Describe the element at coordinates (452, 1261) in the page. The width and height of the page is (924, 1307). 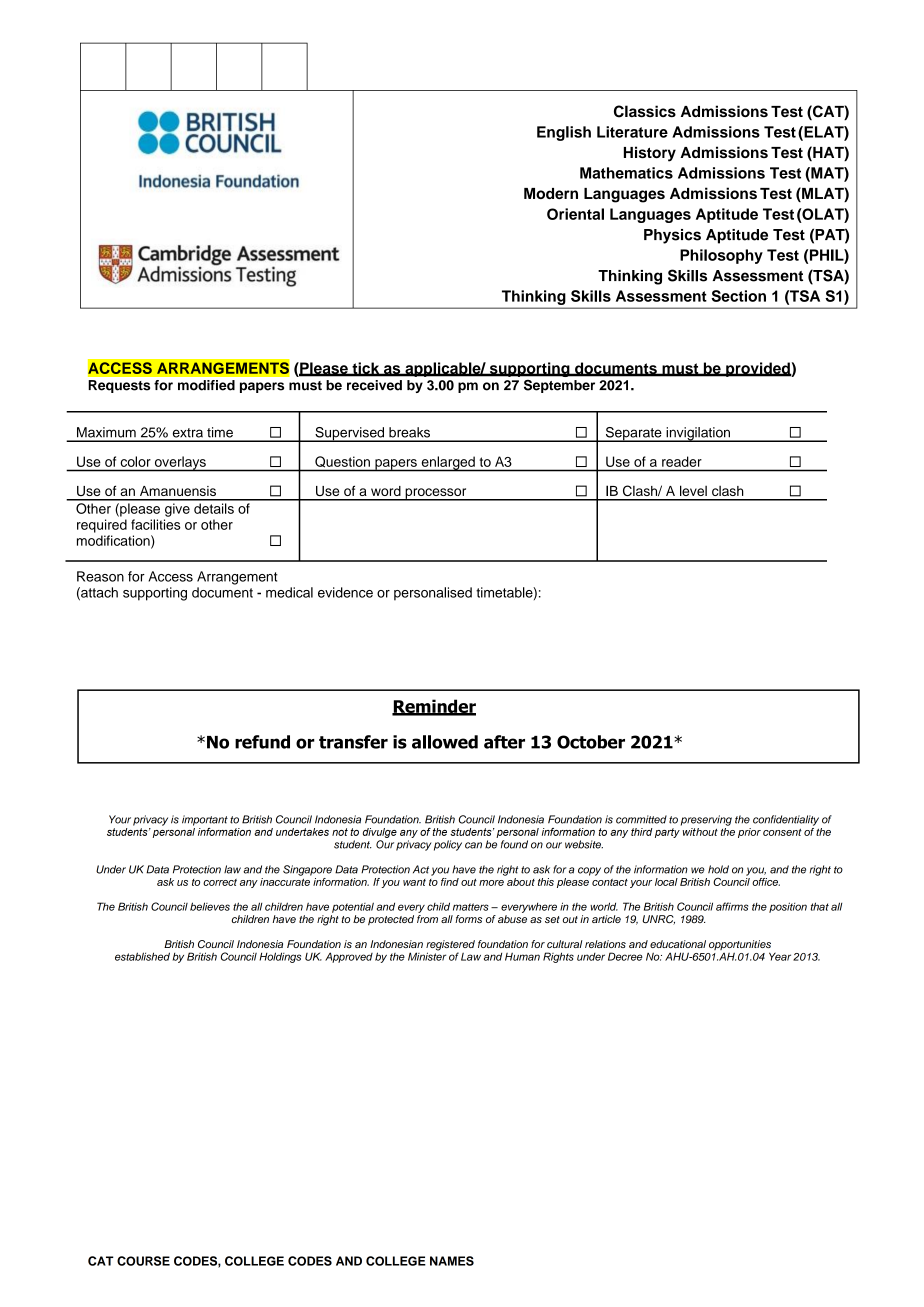
I see `NAMES` at that location.
